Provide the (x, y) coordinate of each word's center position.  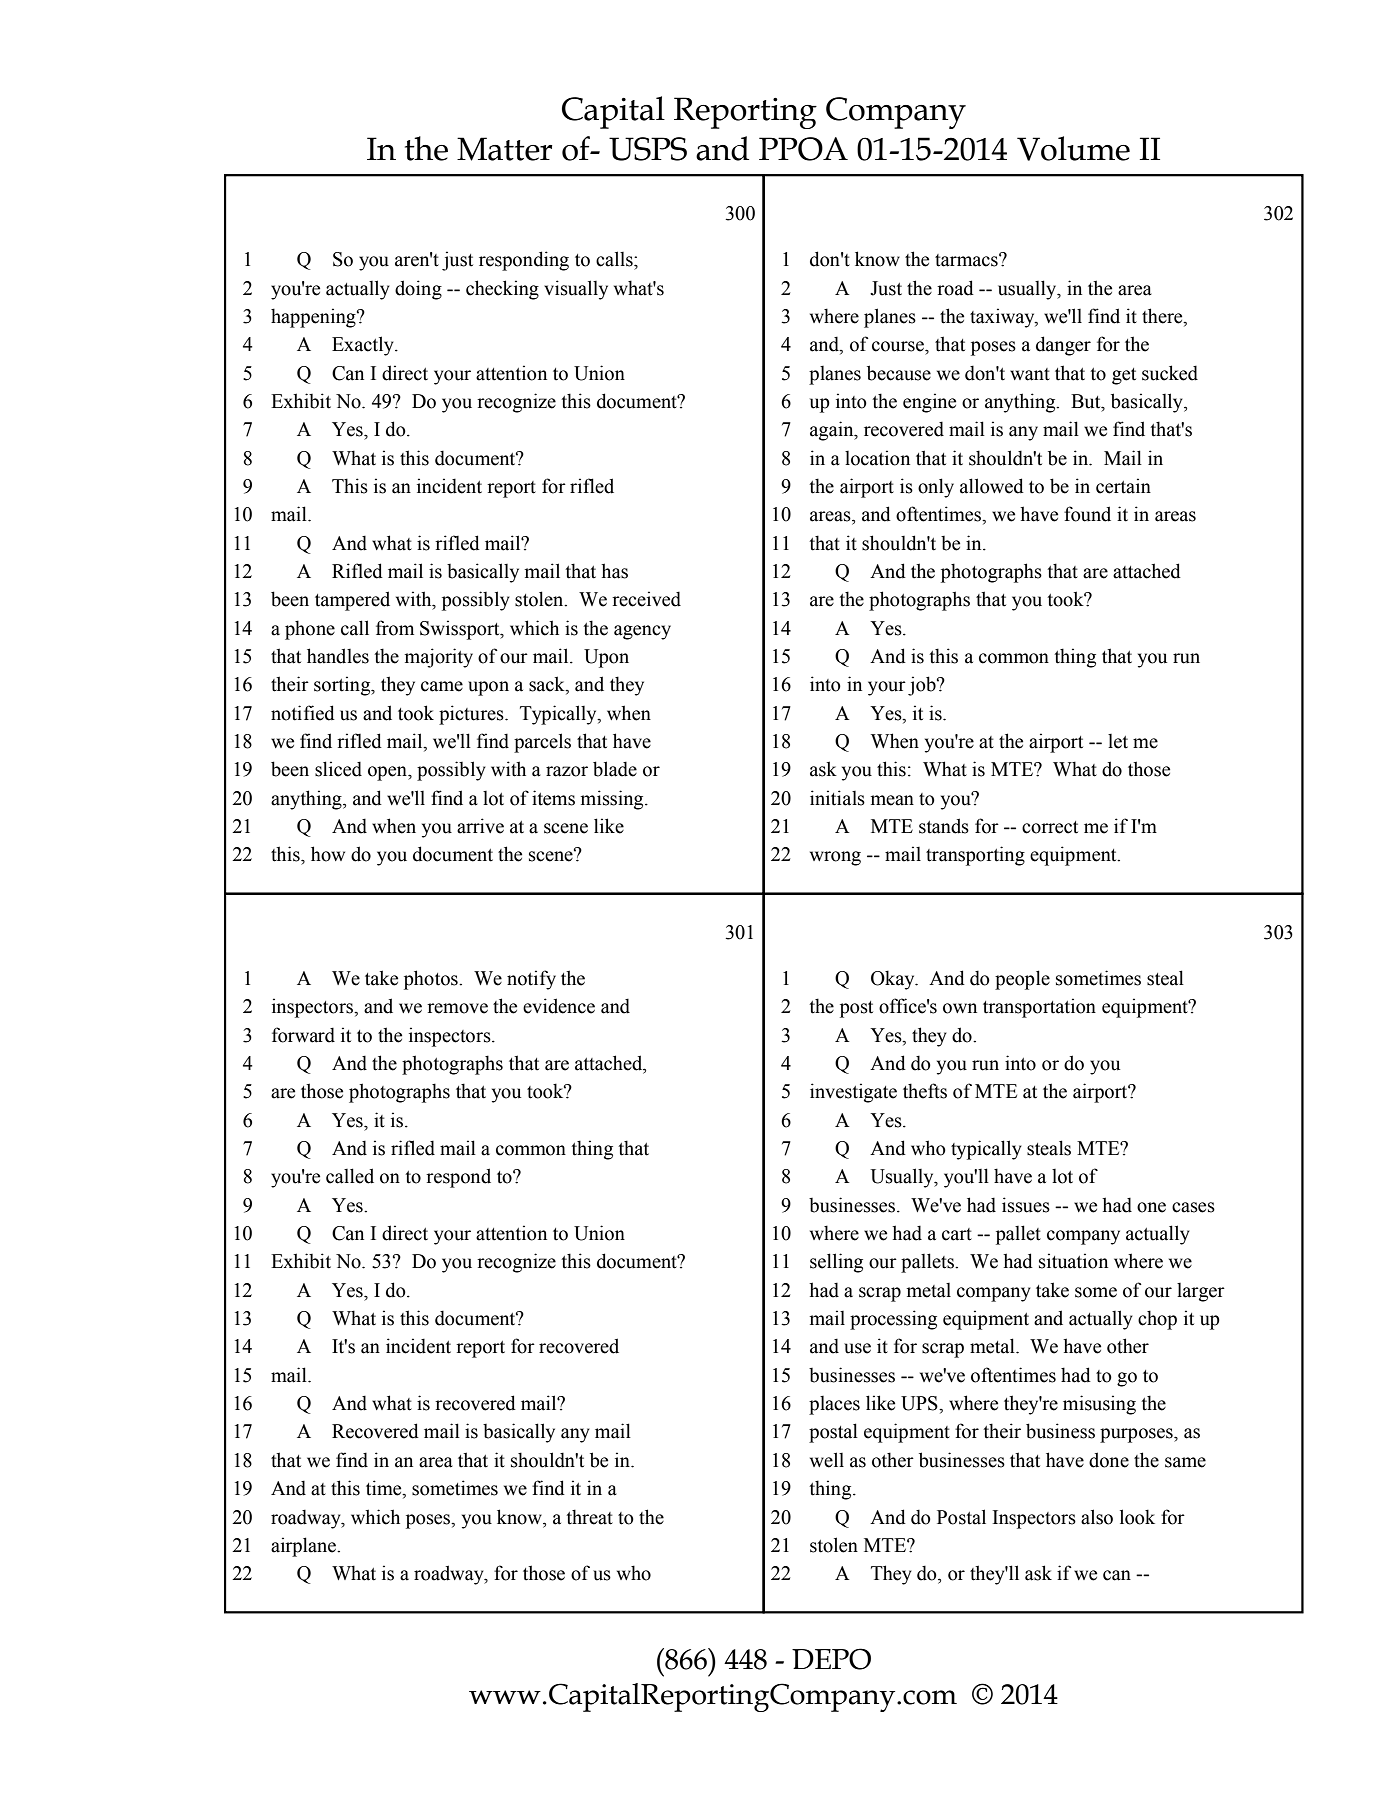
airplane (304, 1547)
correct (1050, 827)
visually (576, 290)
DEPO (831, 1659)
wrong (835, 858)
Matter (505, 149)
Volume (1073, 148)
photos (432, 980)
